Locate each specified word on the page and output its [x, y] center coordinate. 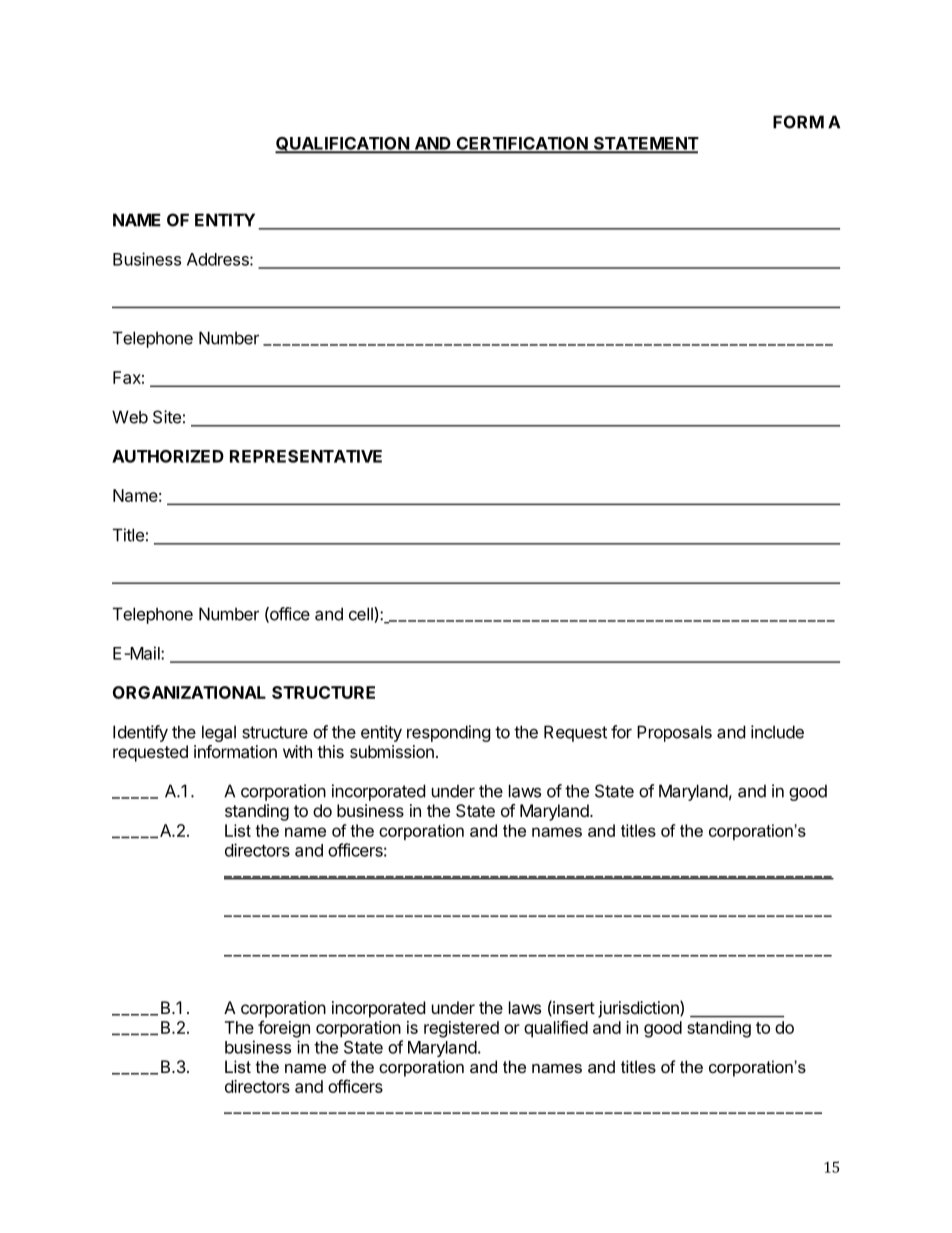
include [777, 732]
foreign [284, 1029]
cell [362, 614]
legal [219, 733]
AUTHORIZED [168, 456]
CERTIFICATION [521, 144]
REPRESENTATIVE [306, 456]
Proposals [674, 733]
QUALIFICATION [343, 145]
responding [449, 733]
